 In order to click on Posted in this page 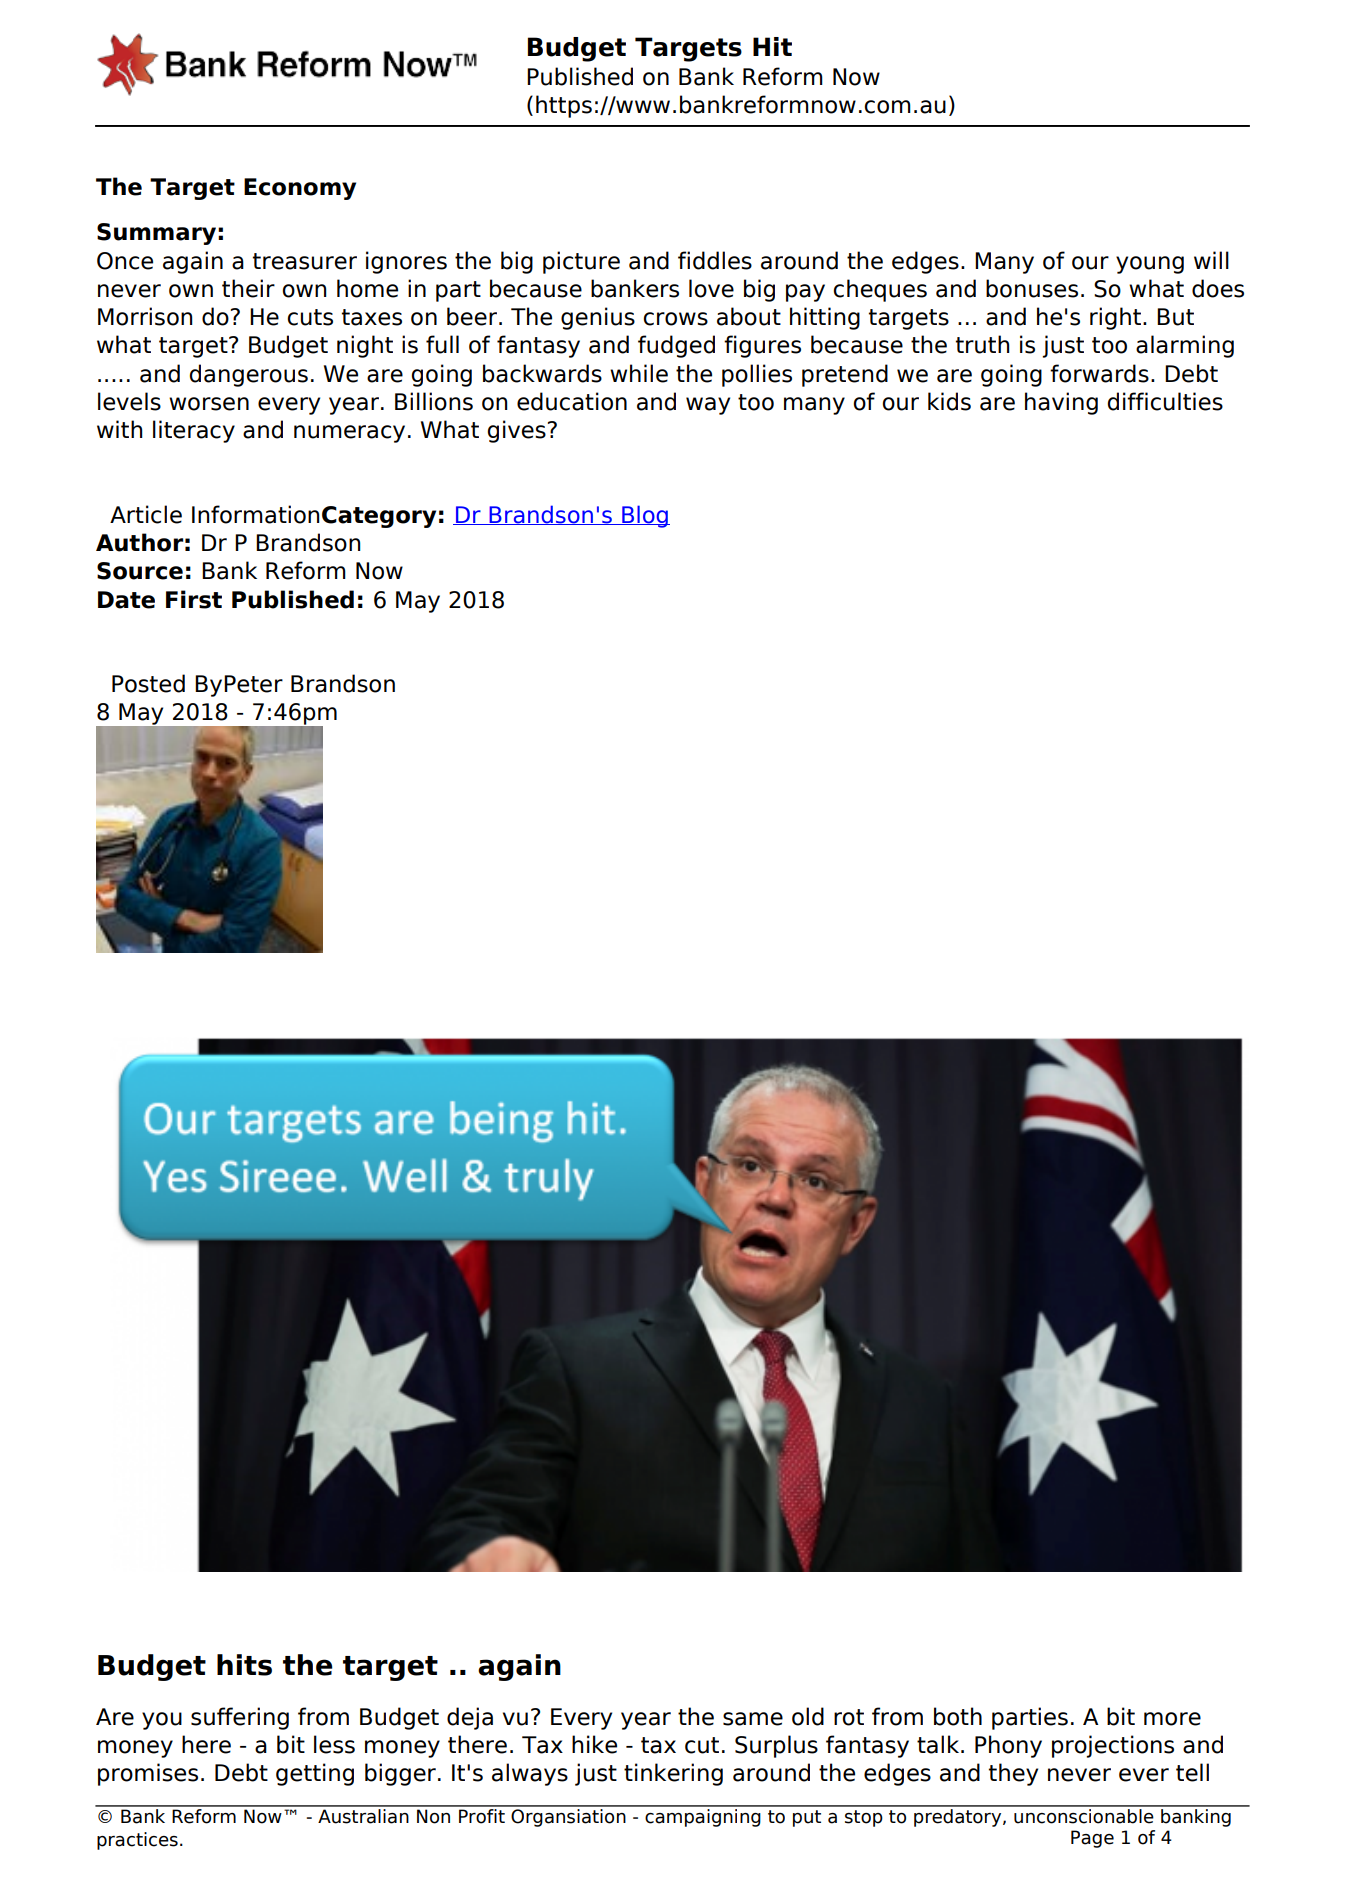, I will do `click(148, 683)`.
